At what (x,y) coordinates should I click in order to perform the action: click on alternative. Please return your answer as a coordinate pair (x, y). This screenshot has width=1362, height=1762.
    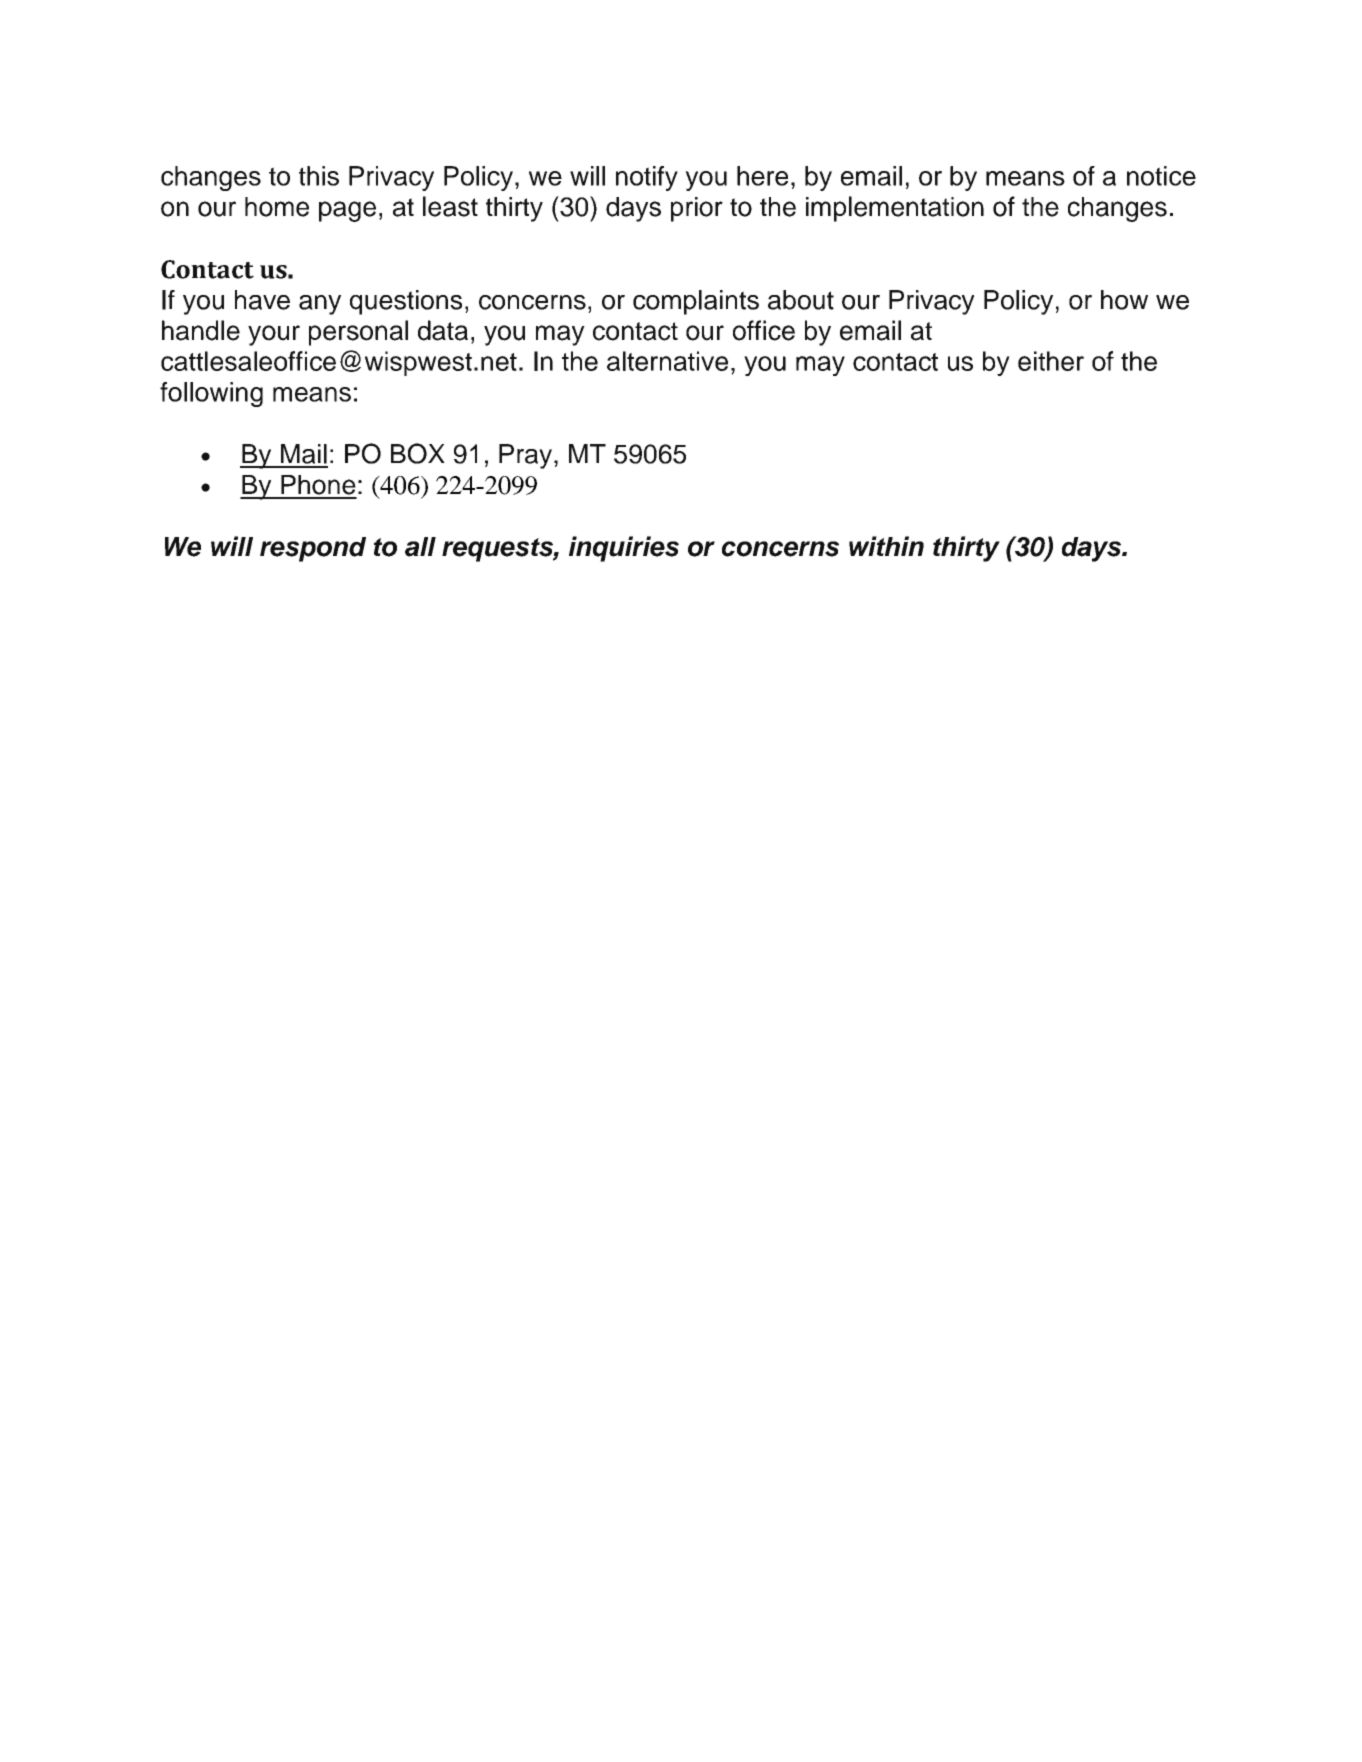
    Looking at the image, I should click on (667, 361).
